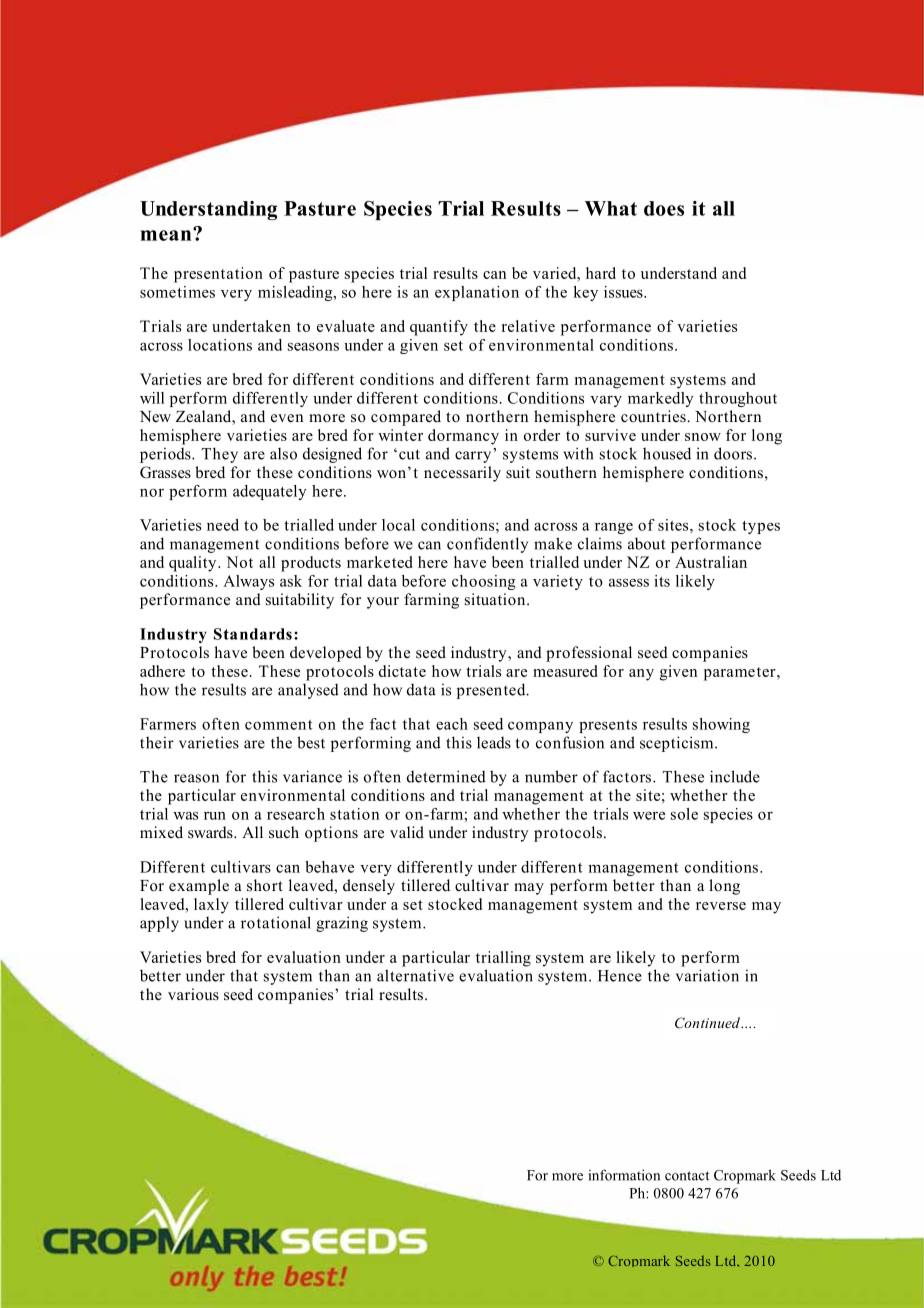 This screenshot has height=1308, width=924. Describe the element at coordinates (218, 275) in the screenshot. I see `presentation` at that location.
